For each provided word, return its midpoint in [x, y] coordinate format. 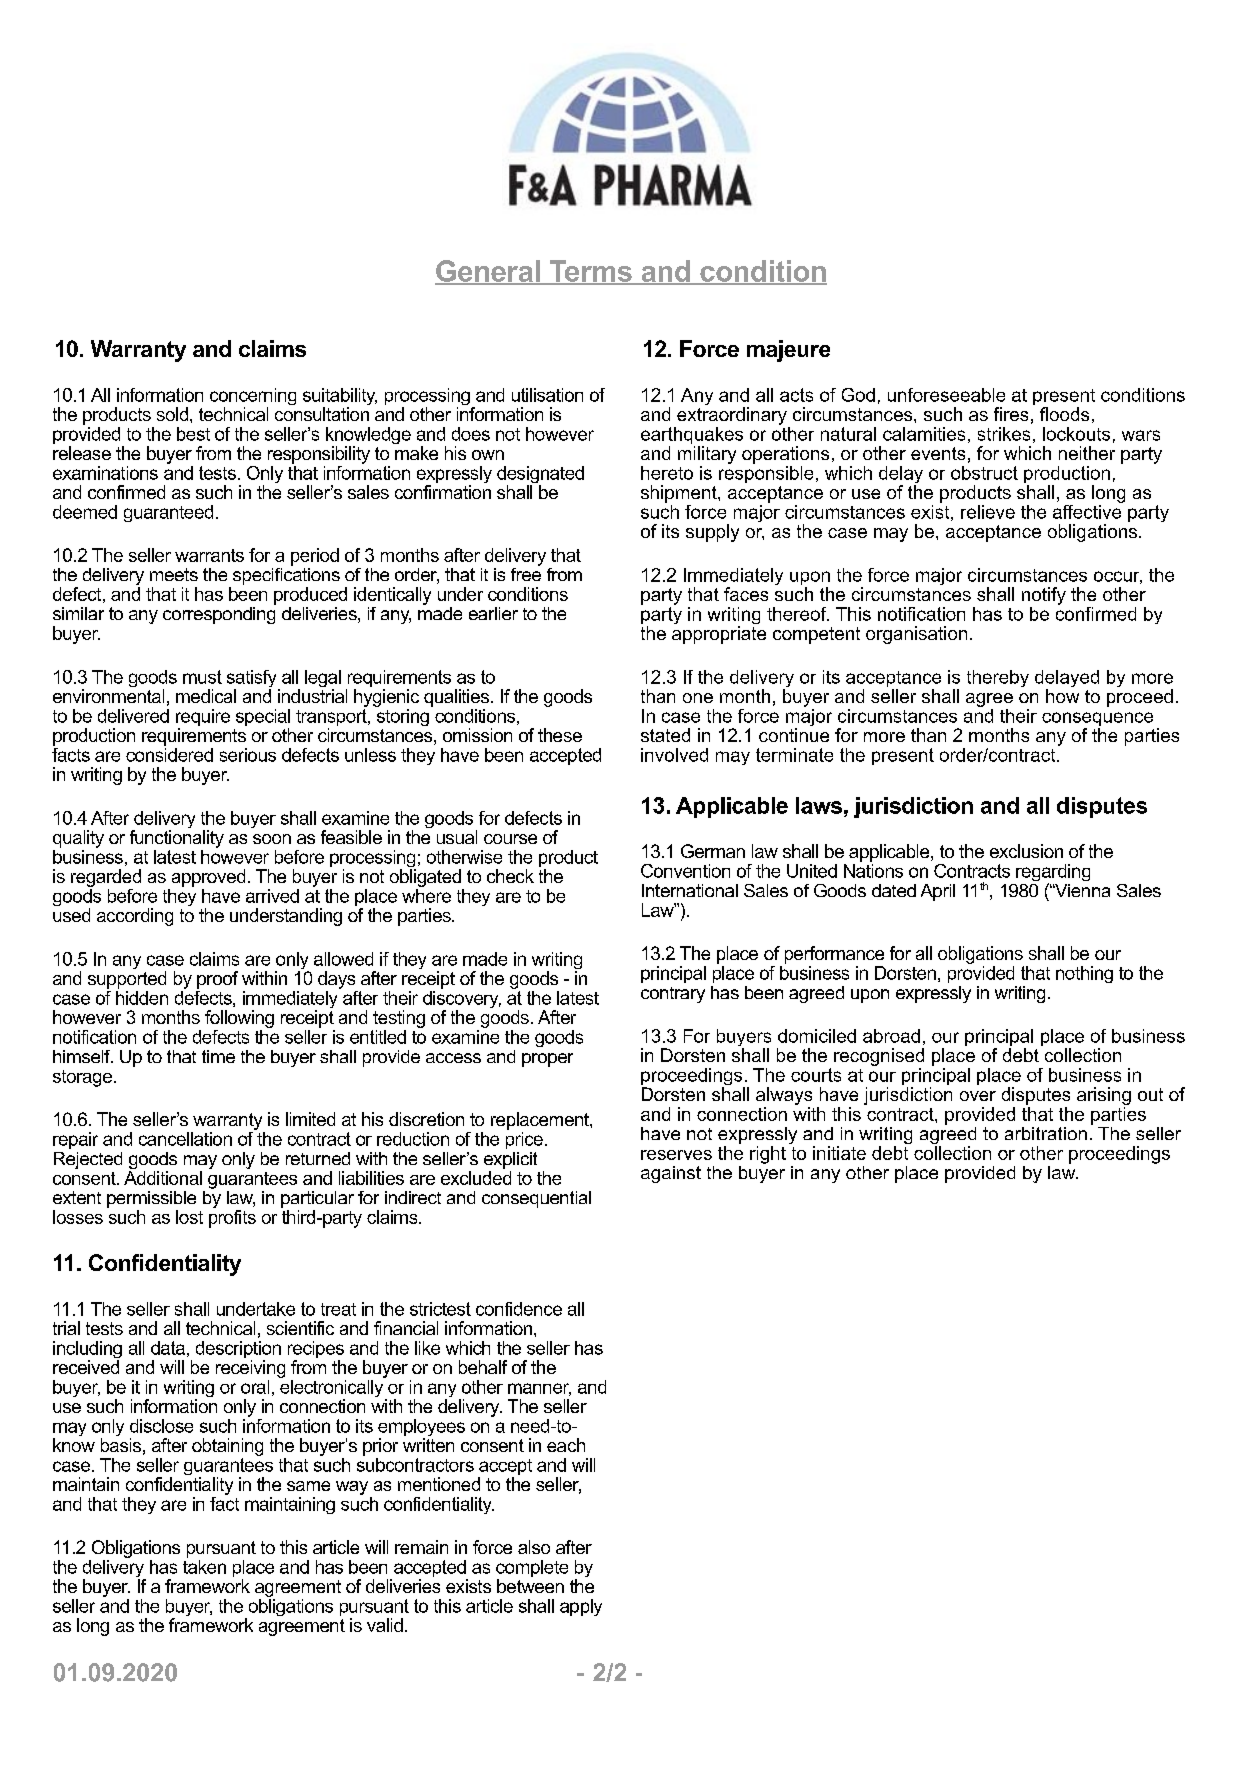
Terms [590, 272]
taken [204, 1567]
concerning [253, 398]
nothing [1084, 974]
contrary [673, 995]
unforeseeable [946, 395]
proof [217, 980]
